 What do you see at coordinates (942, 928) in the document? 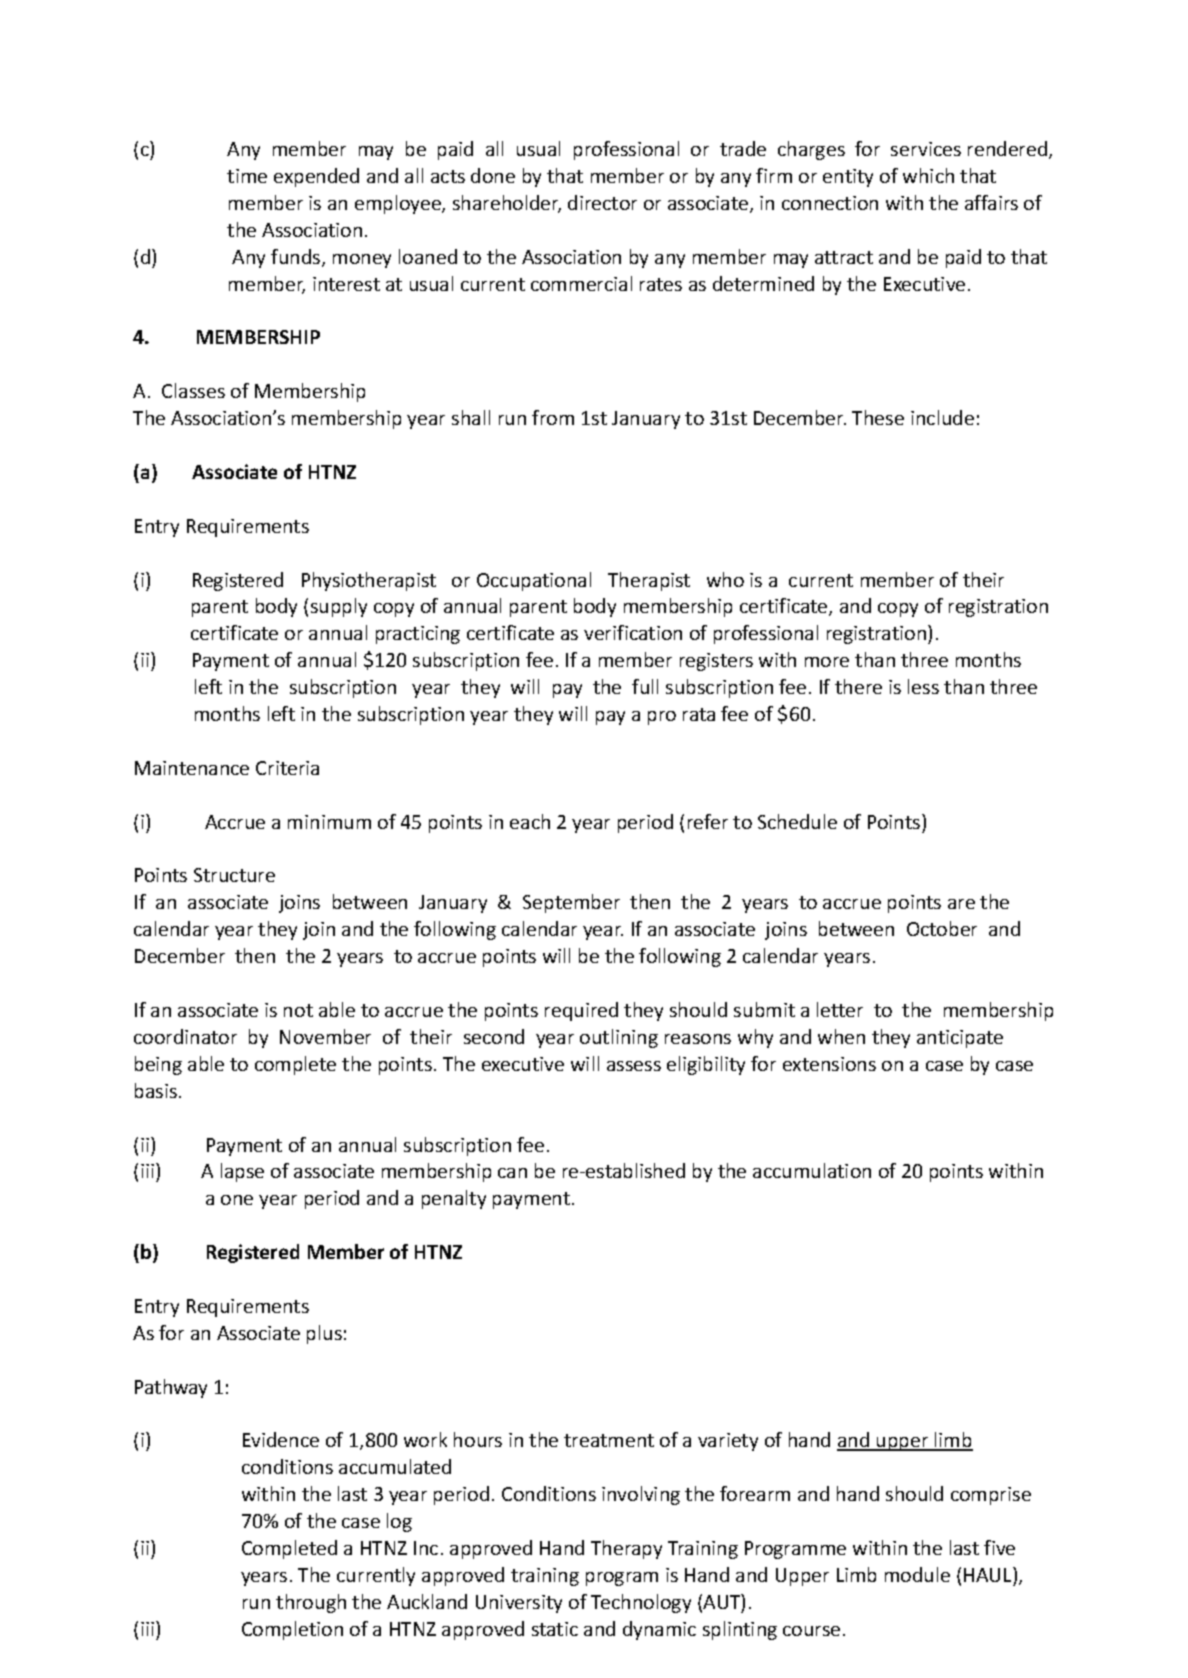
I see `October` at bounding box center [942, 928].
